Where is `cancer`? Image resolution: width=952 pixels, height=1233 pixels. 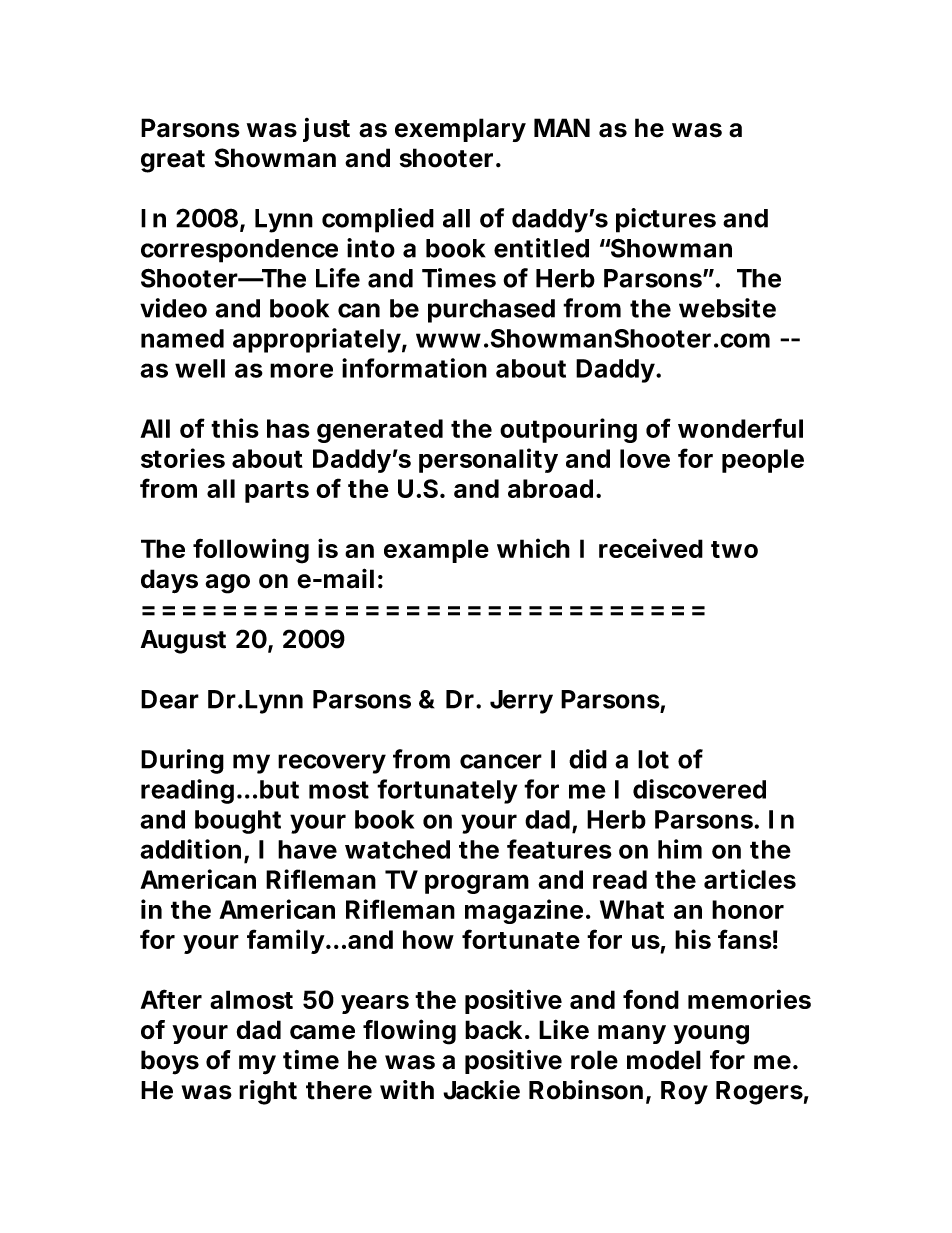
cancer is located at coordinates (501, 761).
